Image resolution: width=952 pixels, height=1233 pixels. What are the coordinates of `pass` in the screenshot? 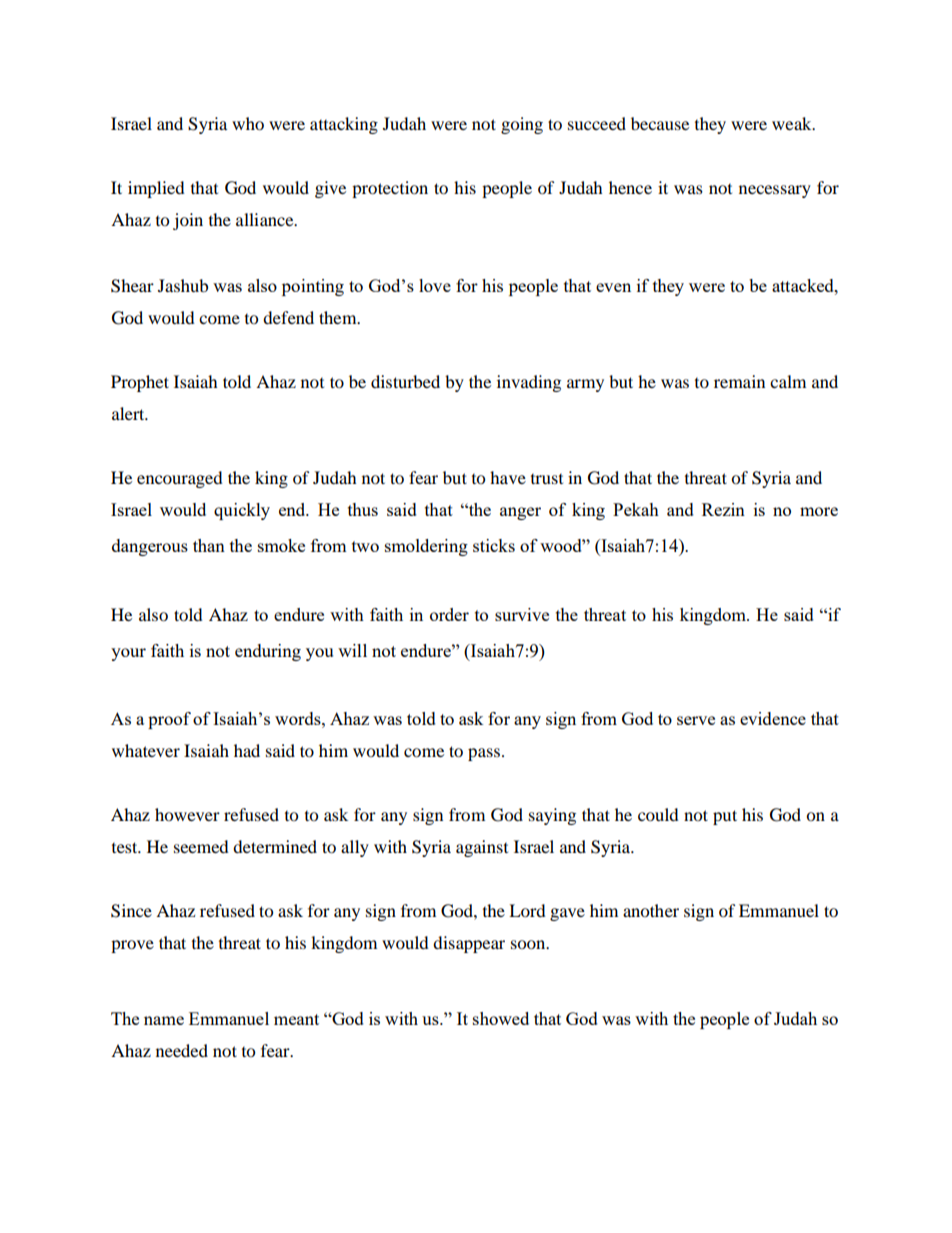 It's located at (484, 754).
